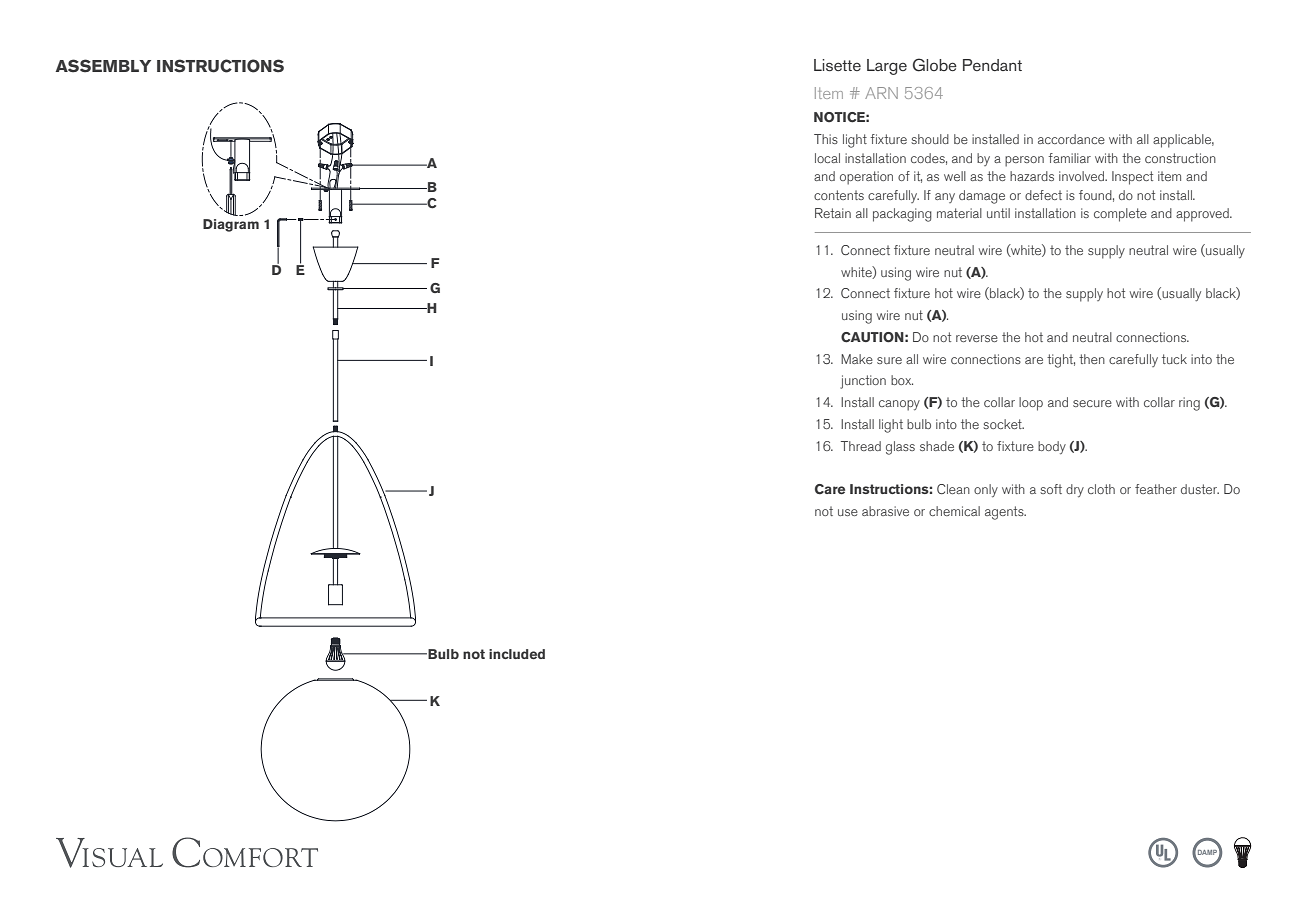  I want to click on Diagram, so click(231, 225).
